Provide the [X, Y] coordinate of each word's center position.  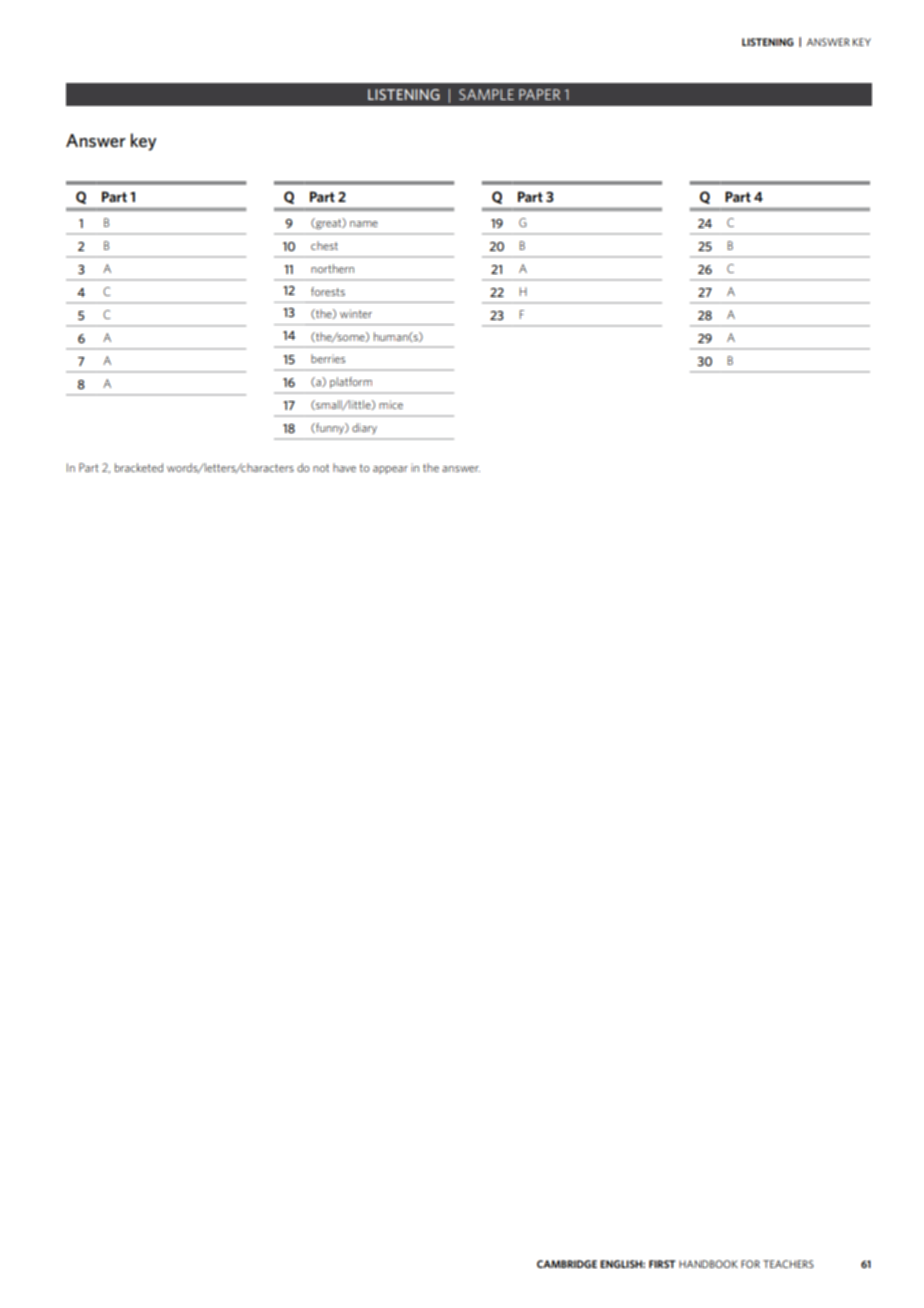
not [321, 468]
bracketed [139, 467]
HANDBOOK [708, 1264]
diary [364, 428]
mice [391, 404]
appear [390, 470]
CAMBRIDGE [567, 1264]
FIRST [662, 1264]
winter [356, 313]
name [364, 224]
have [344, 467]
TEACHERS [788, 1264]
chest [324, 245]
